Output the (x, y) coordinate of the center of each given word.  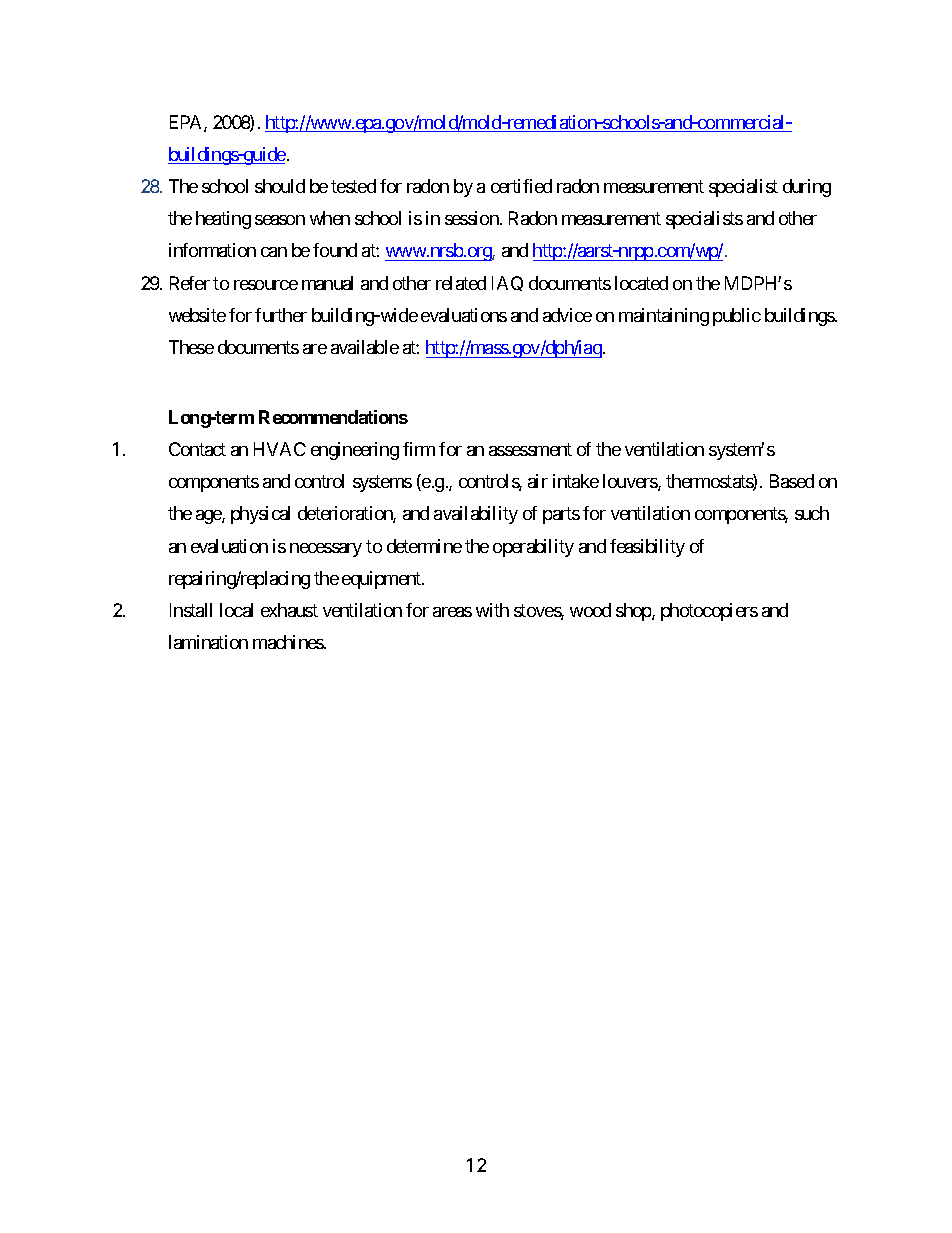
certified (521, 186)
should (280, 186)
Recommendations (333, 417)
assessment (530, 449)
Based (792, 481)
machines (289, 642)
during (807, 188)
